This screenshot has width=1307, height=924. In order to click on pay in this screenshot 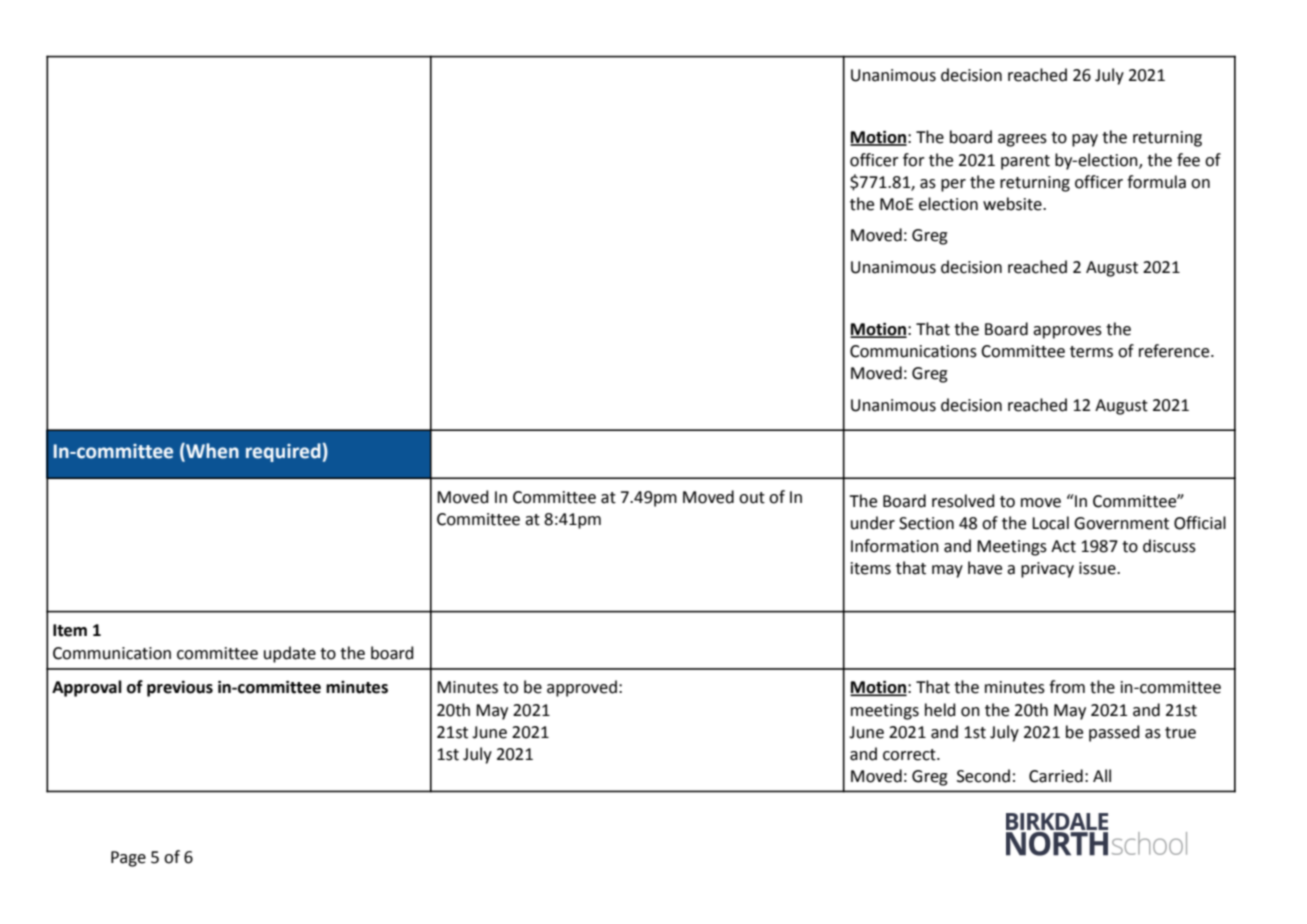, I will do `click(1085, 140)`.
